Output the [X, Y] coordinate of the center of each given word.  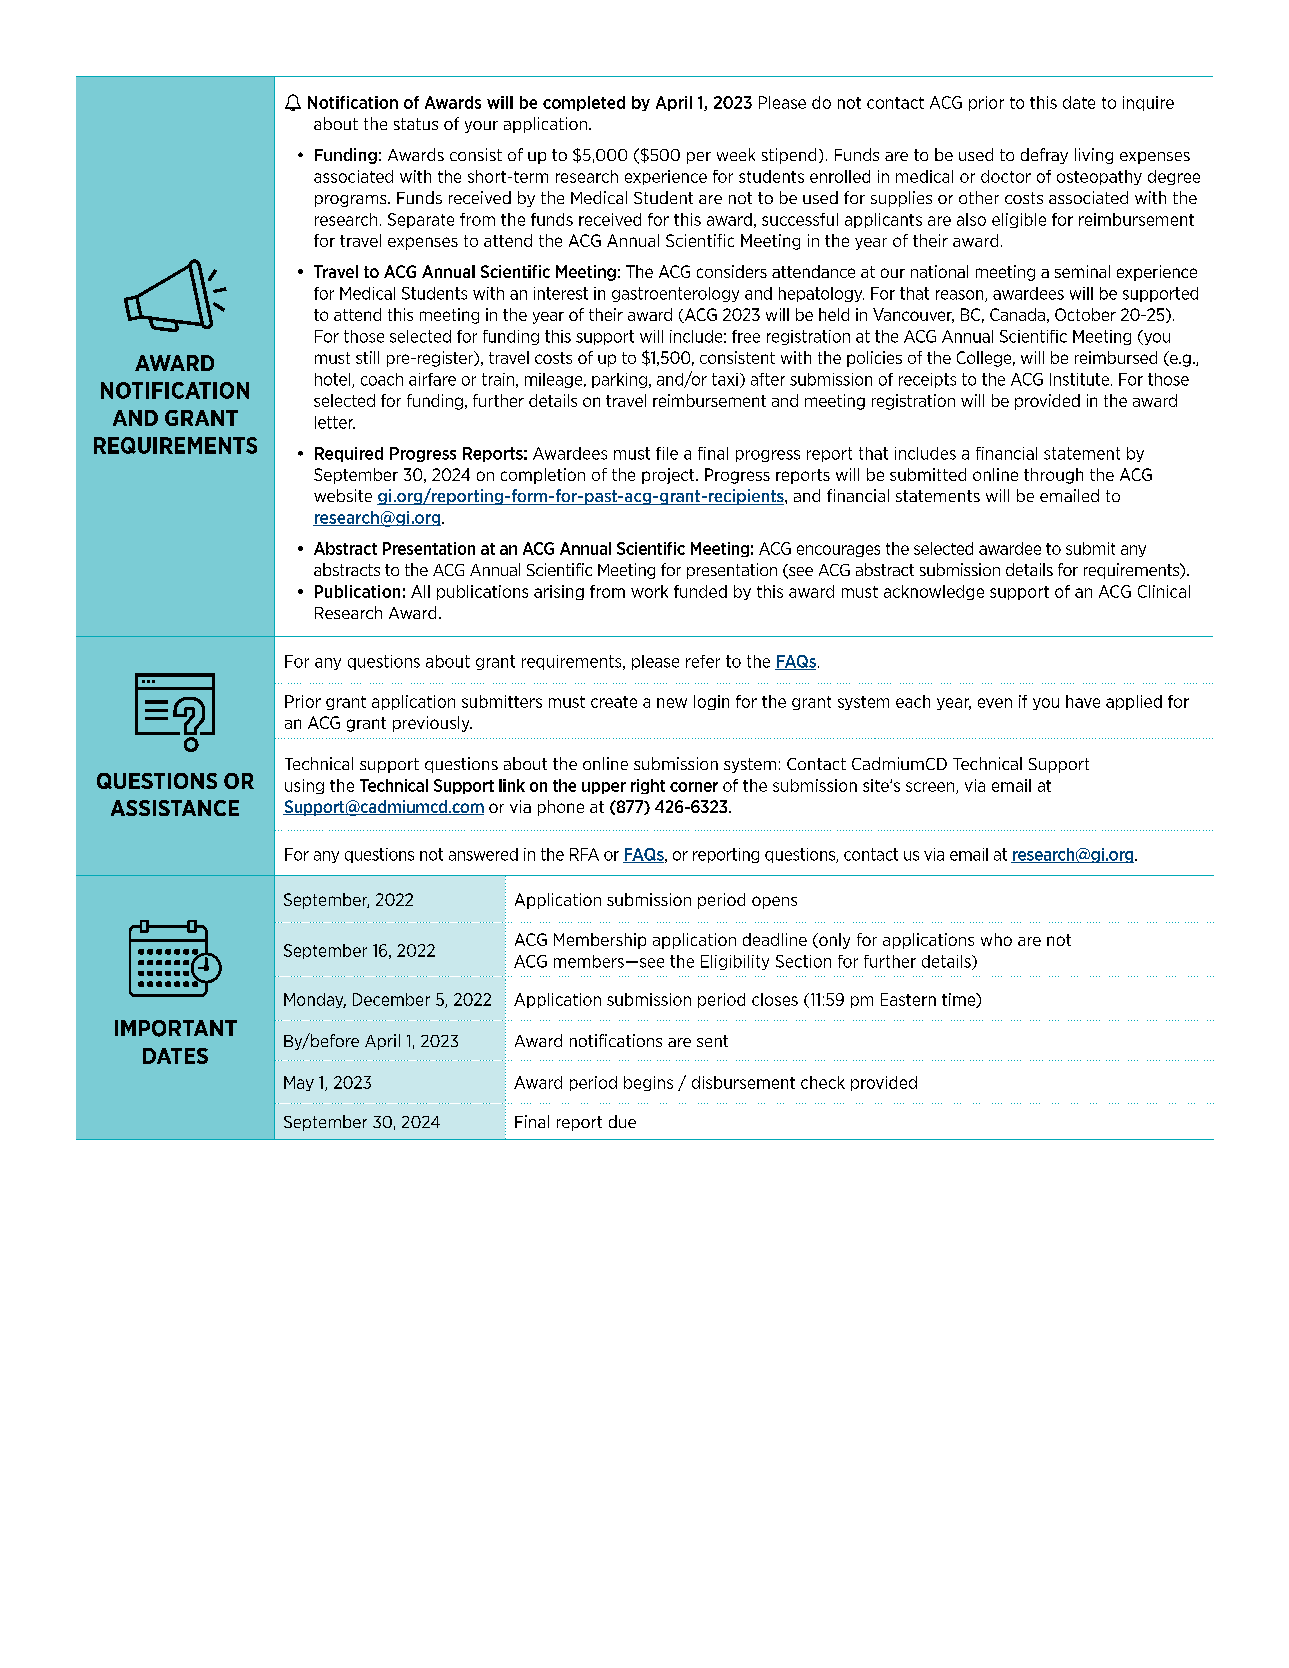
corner [694, 787]
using [304, 786]
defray [1044, 156]
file [667, 453]
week [736, 154]
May [299, 1083]
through [1053, 476]
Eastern [908, 999]
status [416, 124]
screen [931, 788]
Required [349, 454]
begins [648, 1083]
